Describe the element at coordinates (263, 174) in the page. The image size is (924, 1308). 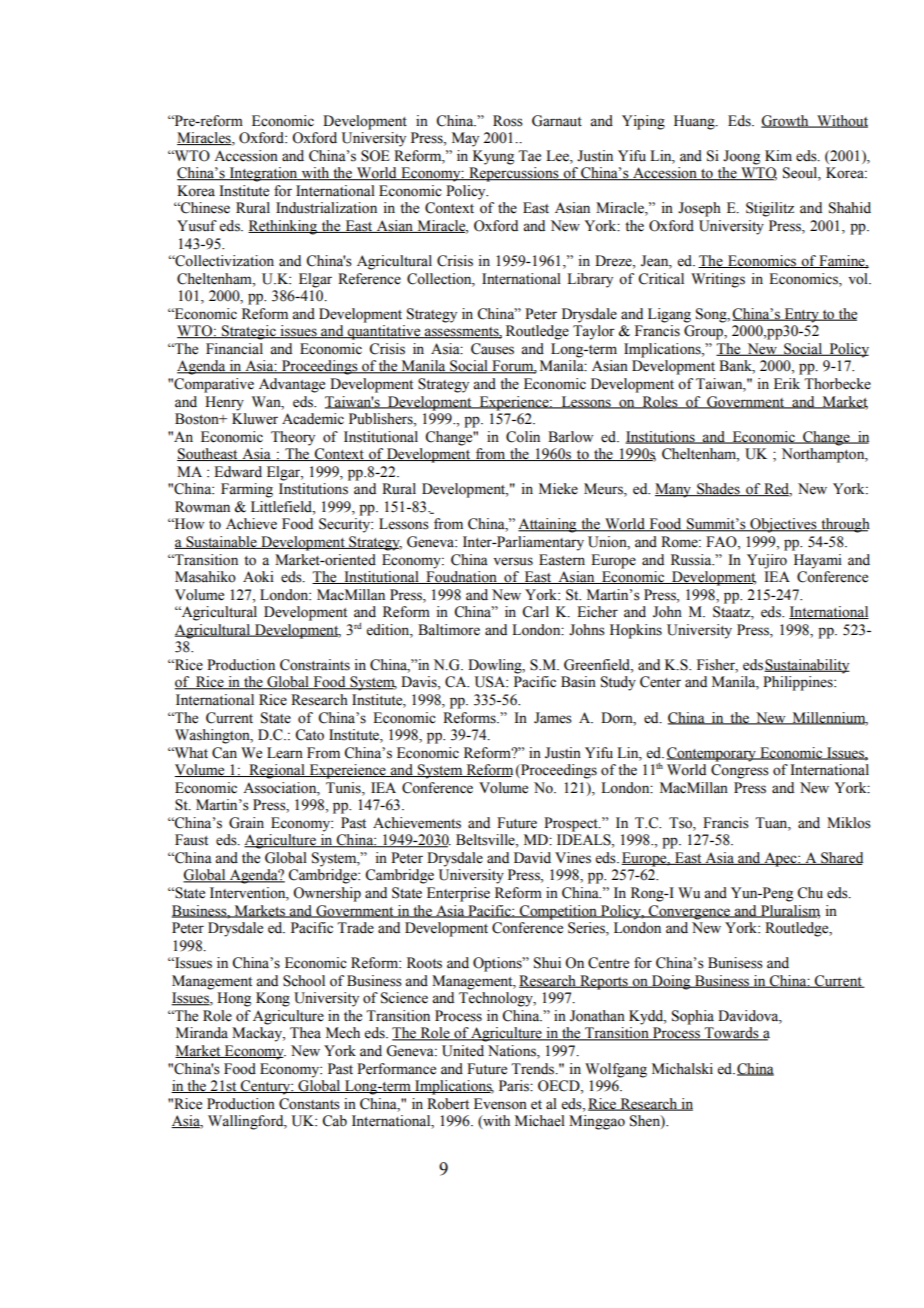
I see `Integration` at that location.
